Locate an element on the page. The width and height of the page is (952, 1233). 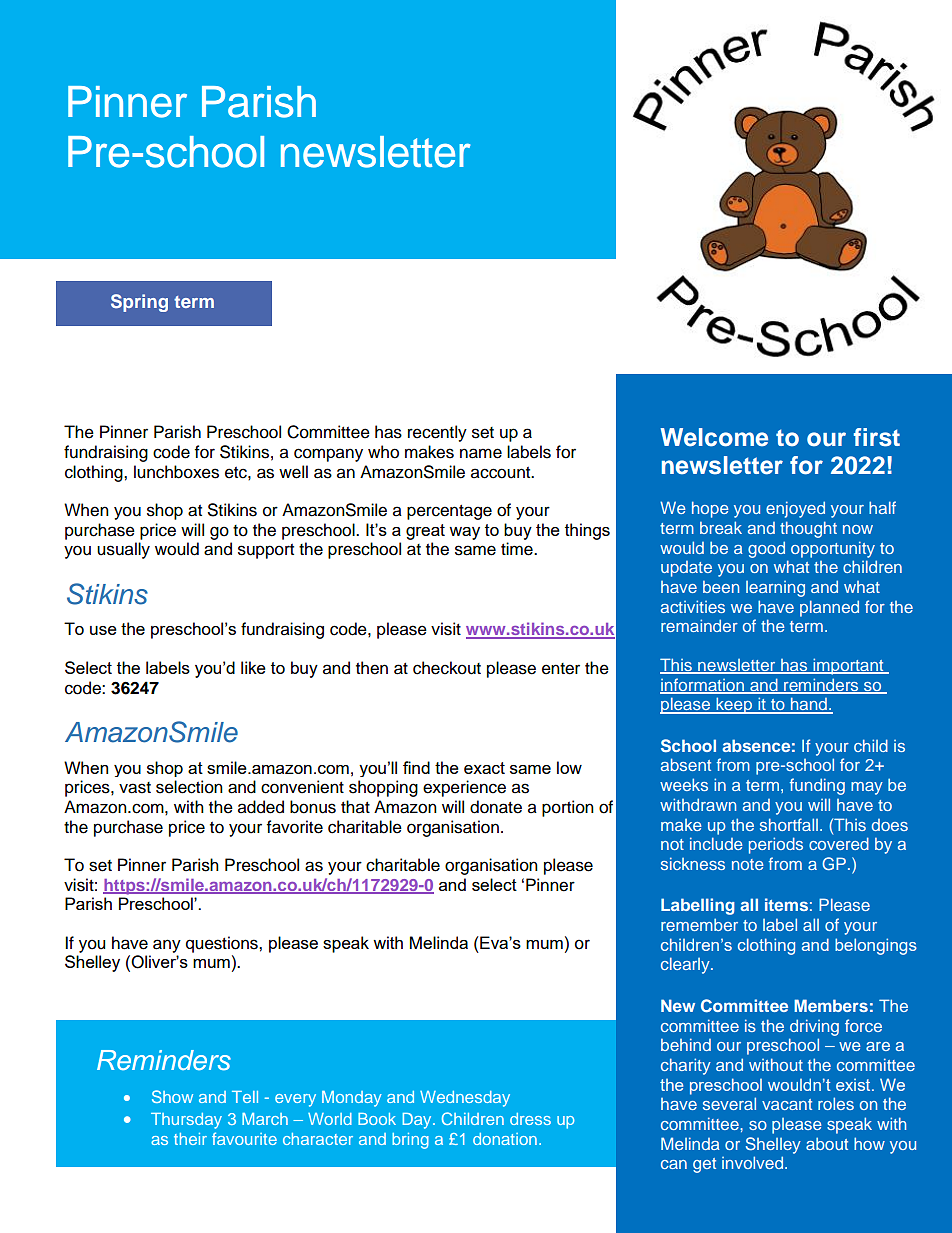
donate is located at coordinates (496, 807).
